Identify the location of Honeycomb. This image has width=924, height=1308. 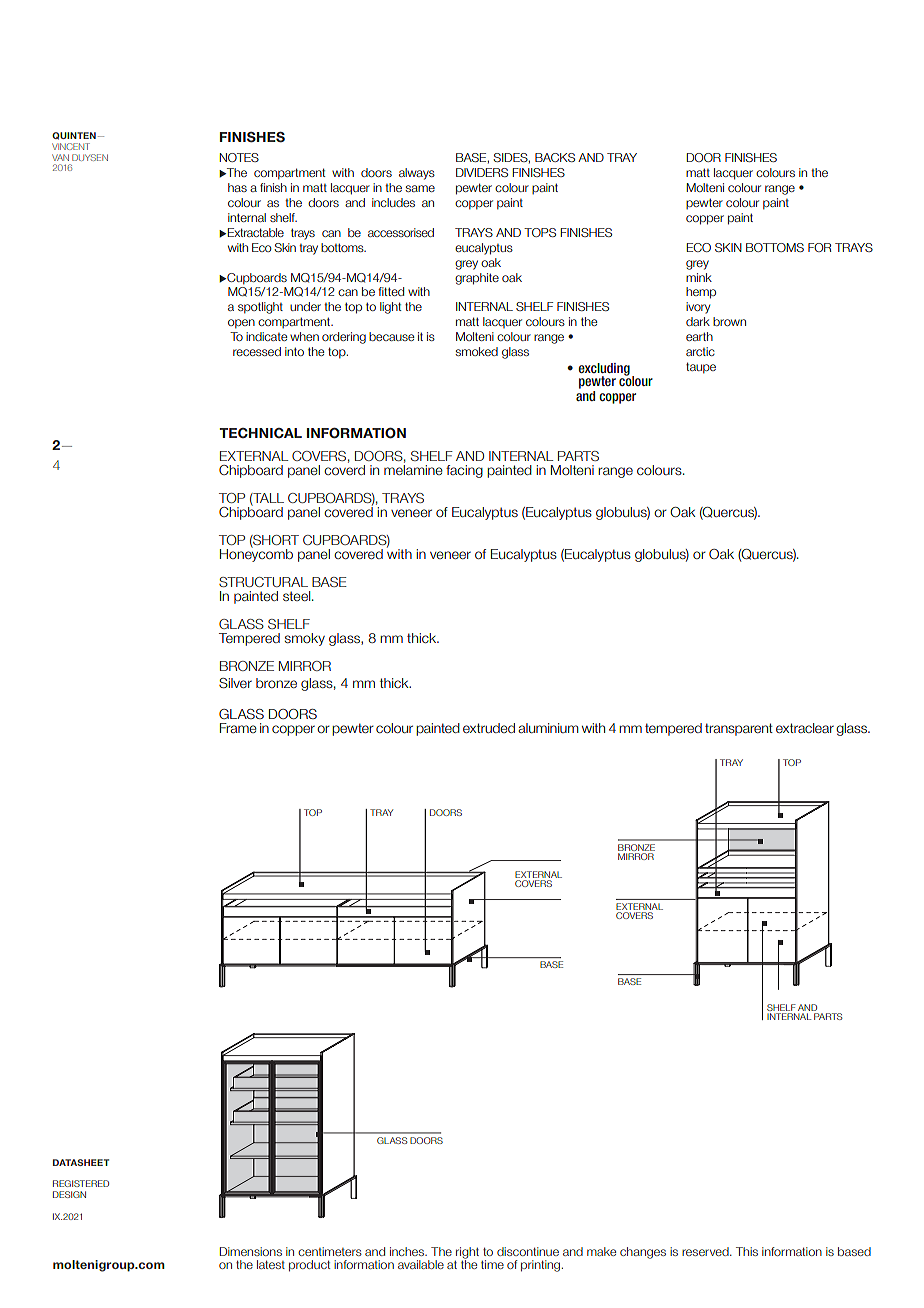
(256, 554).
